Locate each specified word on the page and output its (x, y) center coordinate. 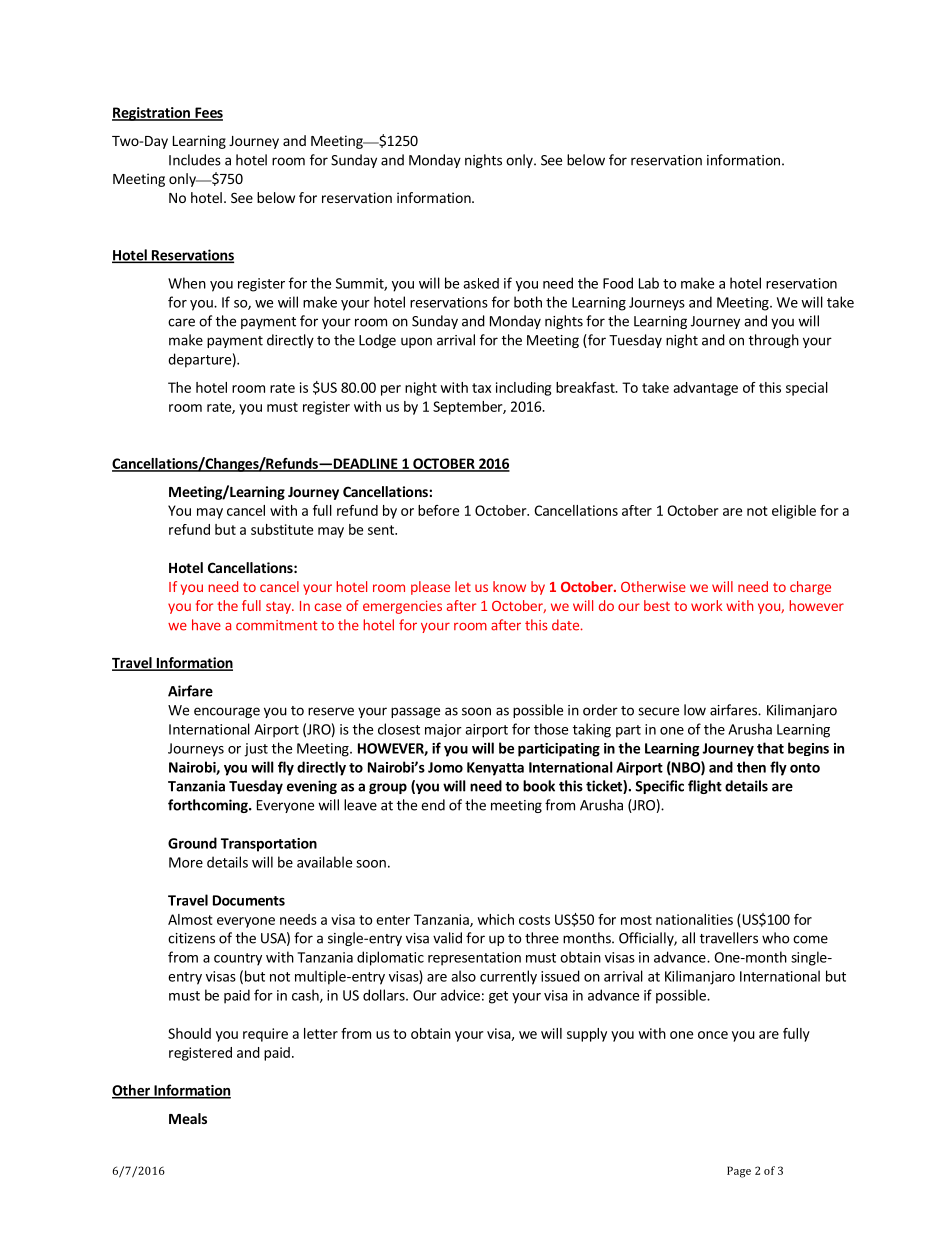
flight (705, 787)
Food (618, 283)
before (438, 510)
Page (739, 1172)
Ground (192, 843)
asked (481, 283)
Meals (188, 1118)
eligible (794, 512)
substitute (282, 529)
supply (587, 1035)
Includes (195, 160)
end (433, 805)
